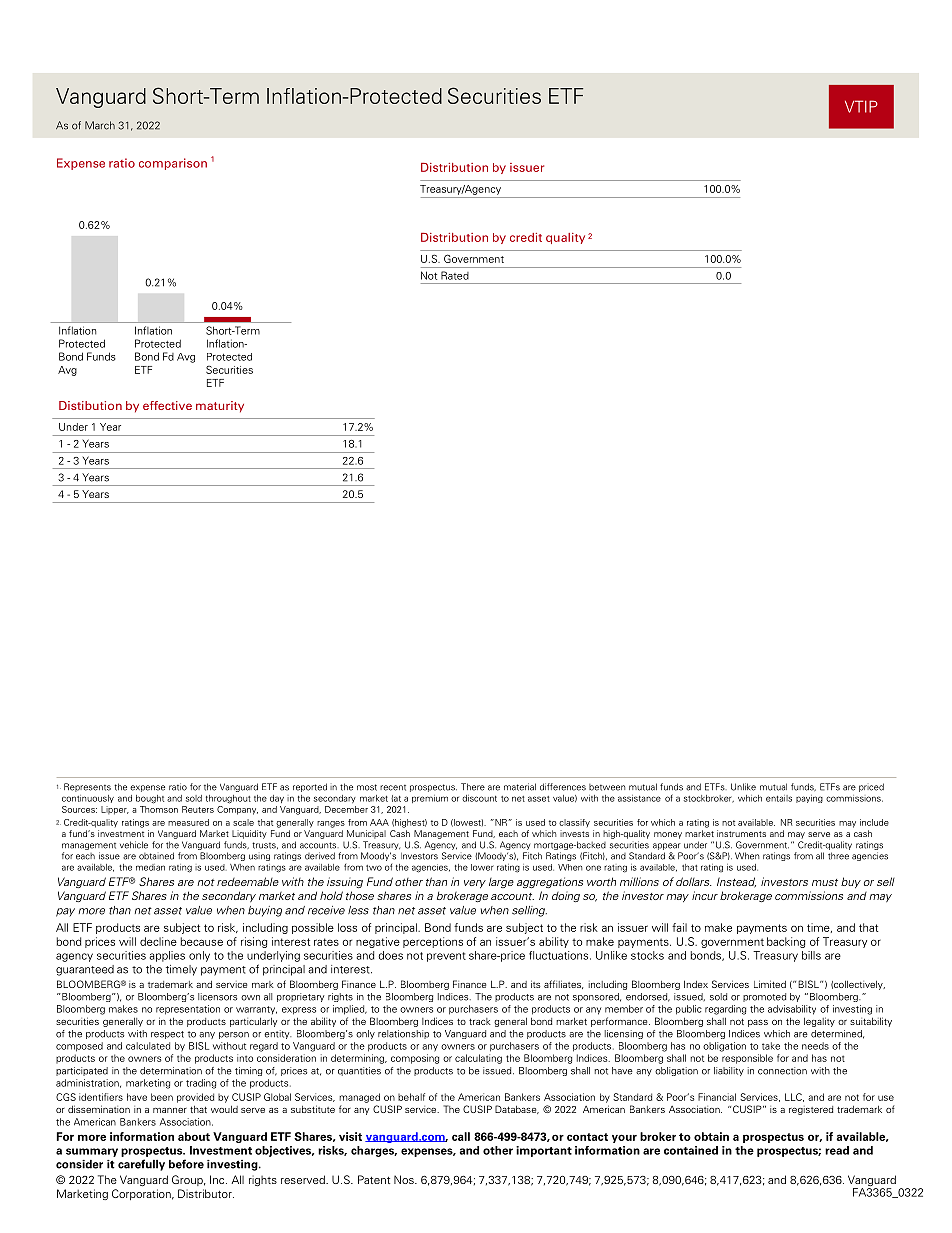  Describe the element at coordinates (837, 1150) in the screenshot. I see `read` at that location.
